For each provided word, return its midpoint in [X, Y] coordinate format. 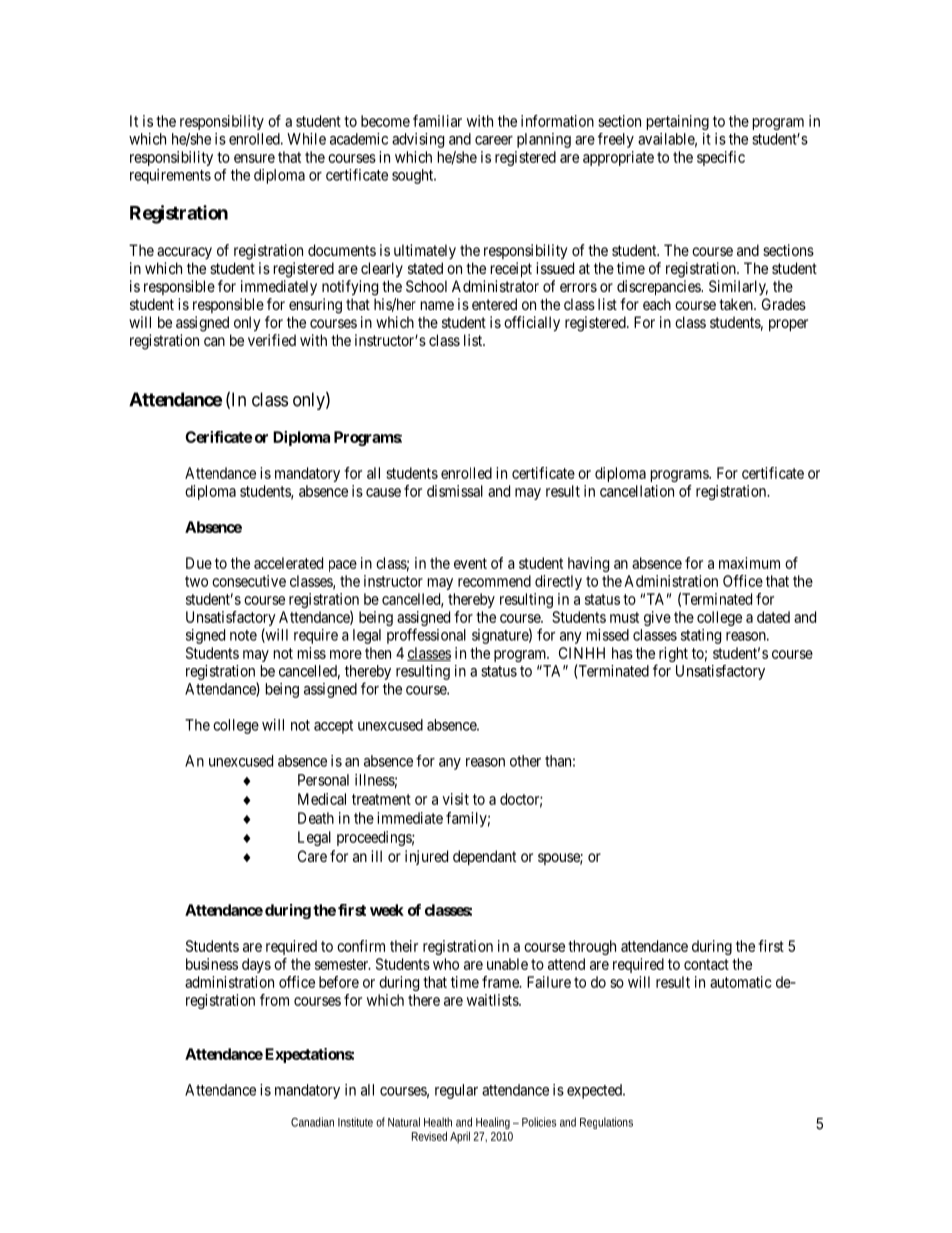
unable [507, 964]
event [470, 563]
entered [494, 304]
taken [737, 304]
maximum [749, 563]
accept [333, 727]
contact [706, 964]
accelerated [288, 563]
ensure [254, 158]
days [256, 965]
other [525, 761]
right [673, 654]
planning [544, 140]
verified [272, 340]
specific [721, 158]
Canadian [312, 1122]
